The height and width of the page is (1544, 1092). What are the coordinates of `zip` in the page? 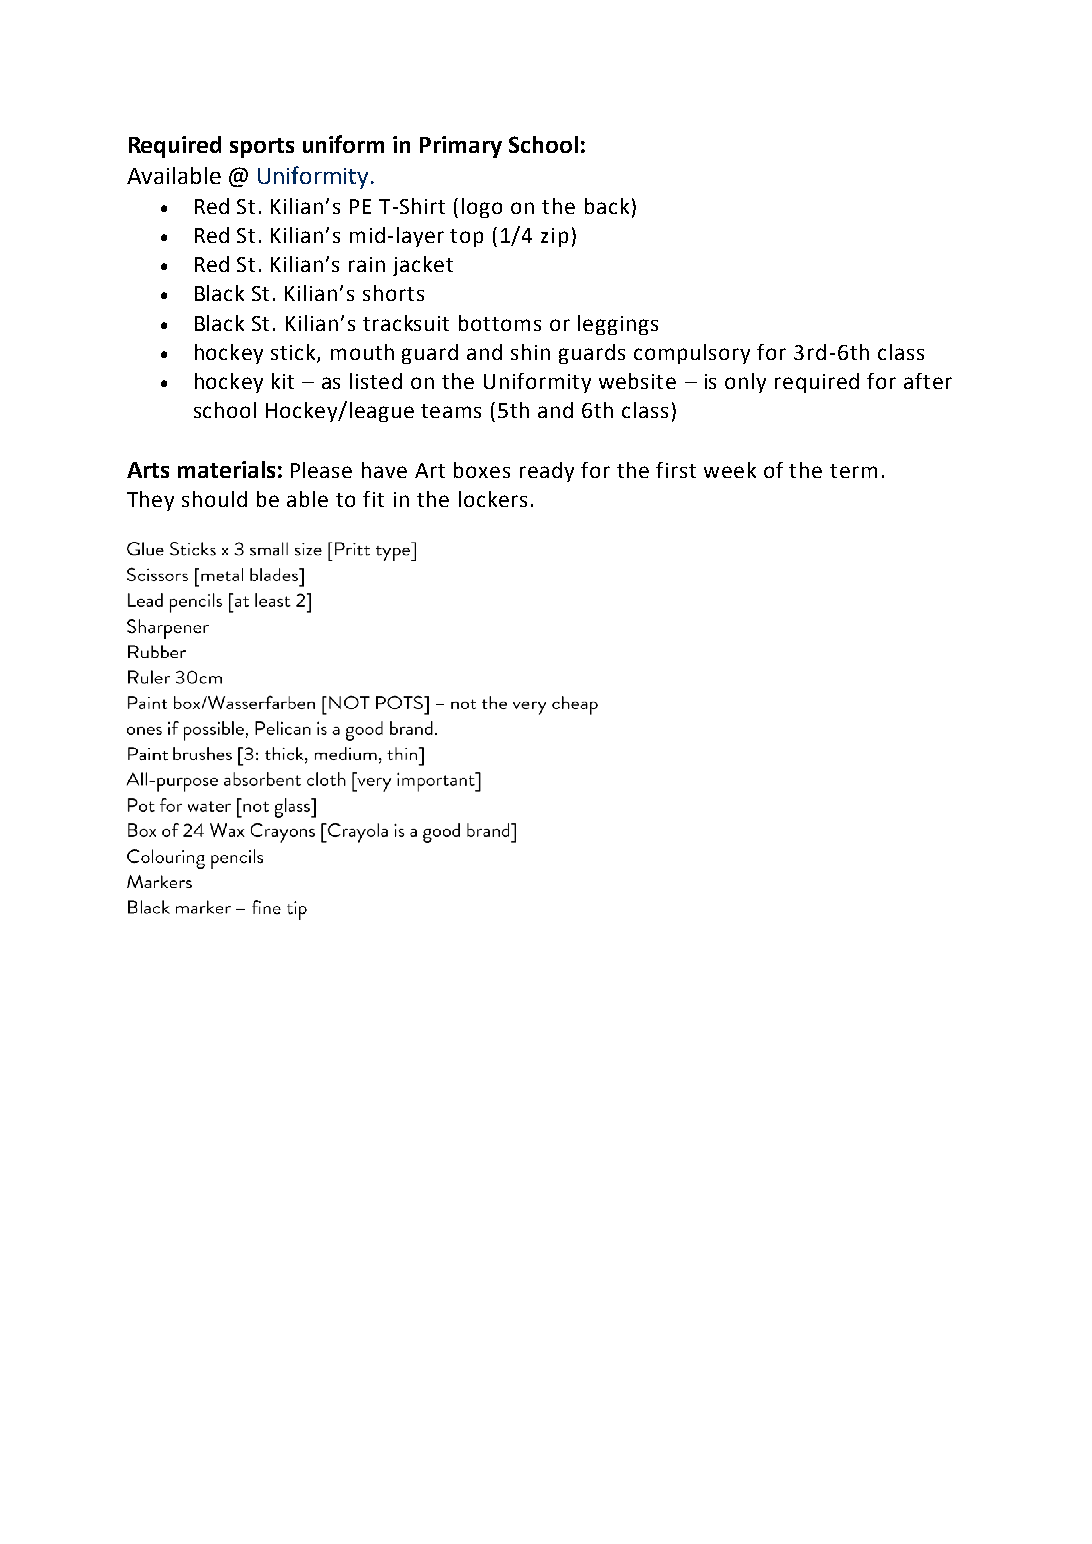 It's located at (554, 237).
